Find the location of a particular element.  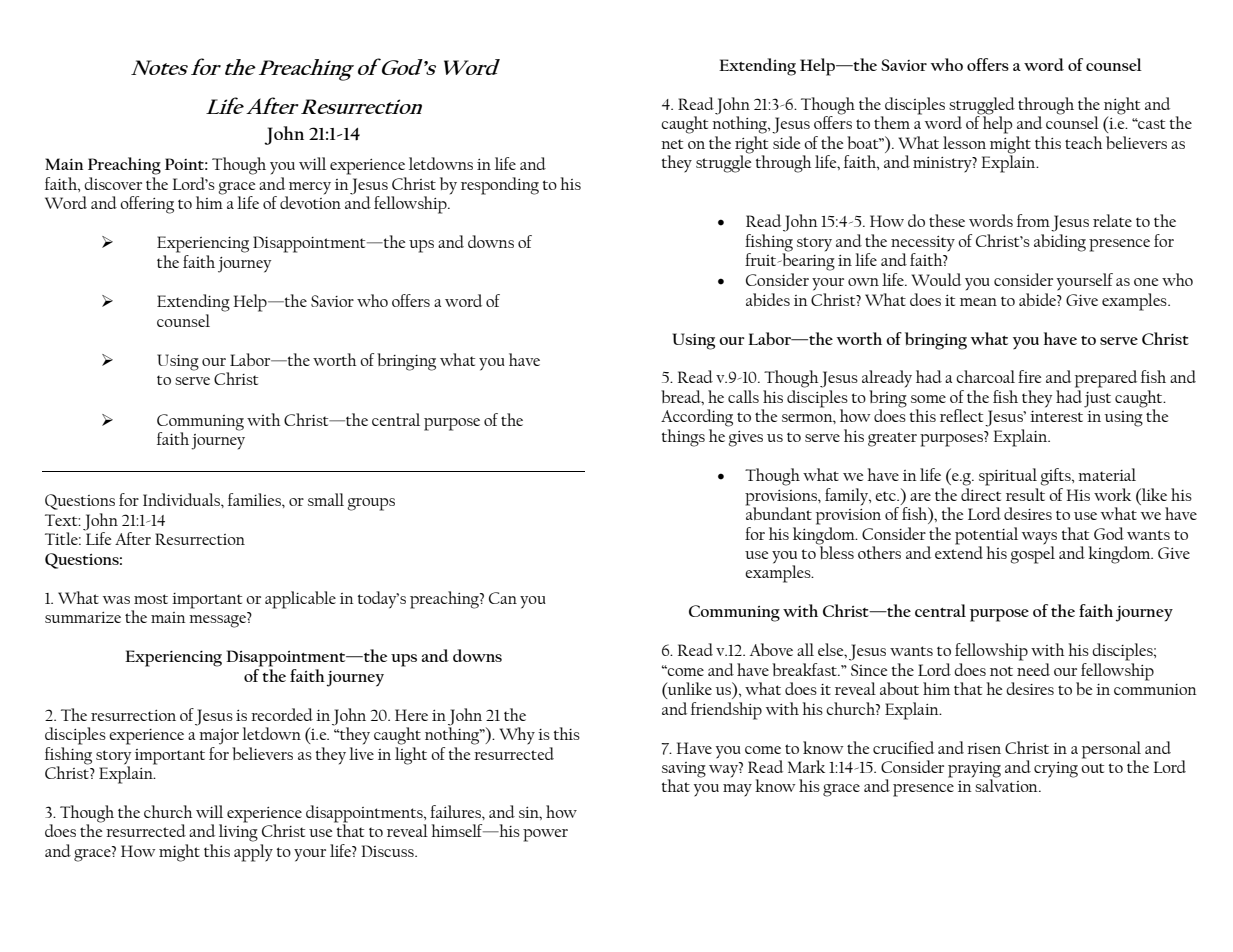

Preaching is located at coordinates (124, 166).
